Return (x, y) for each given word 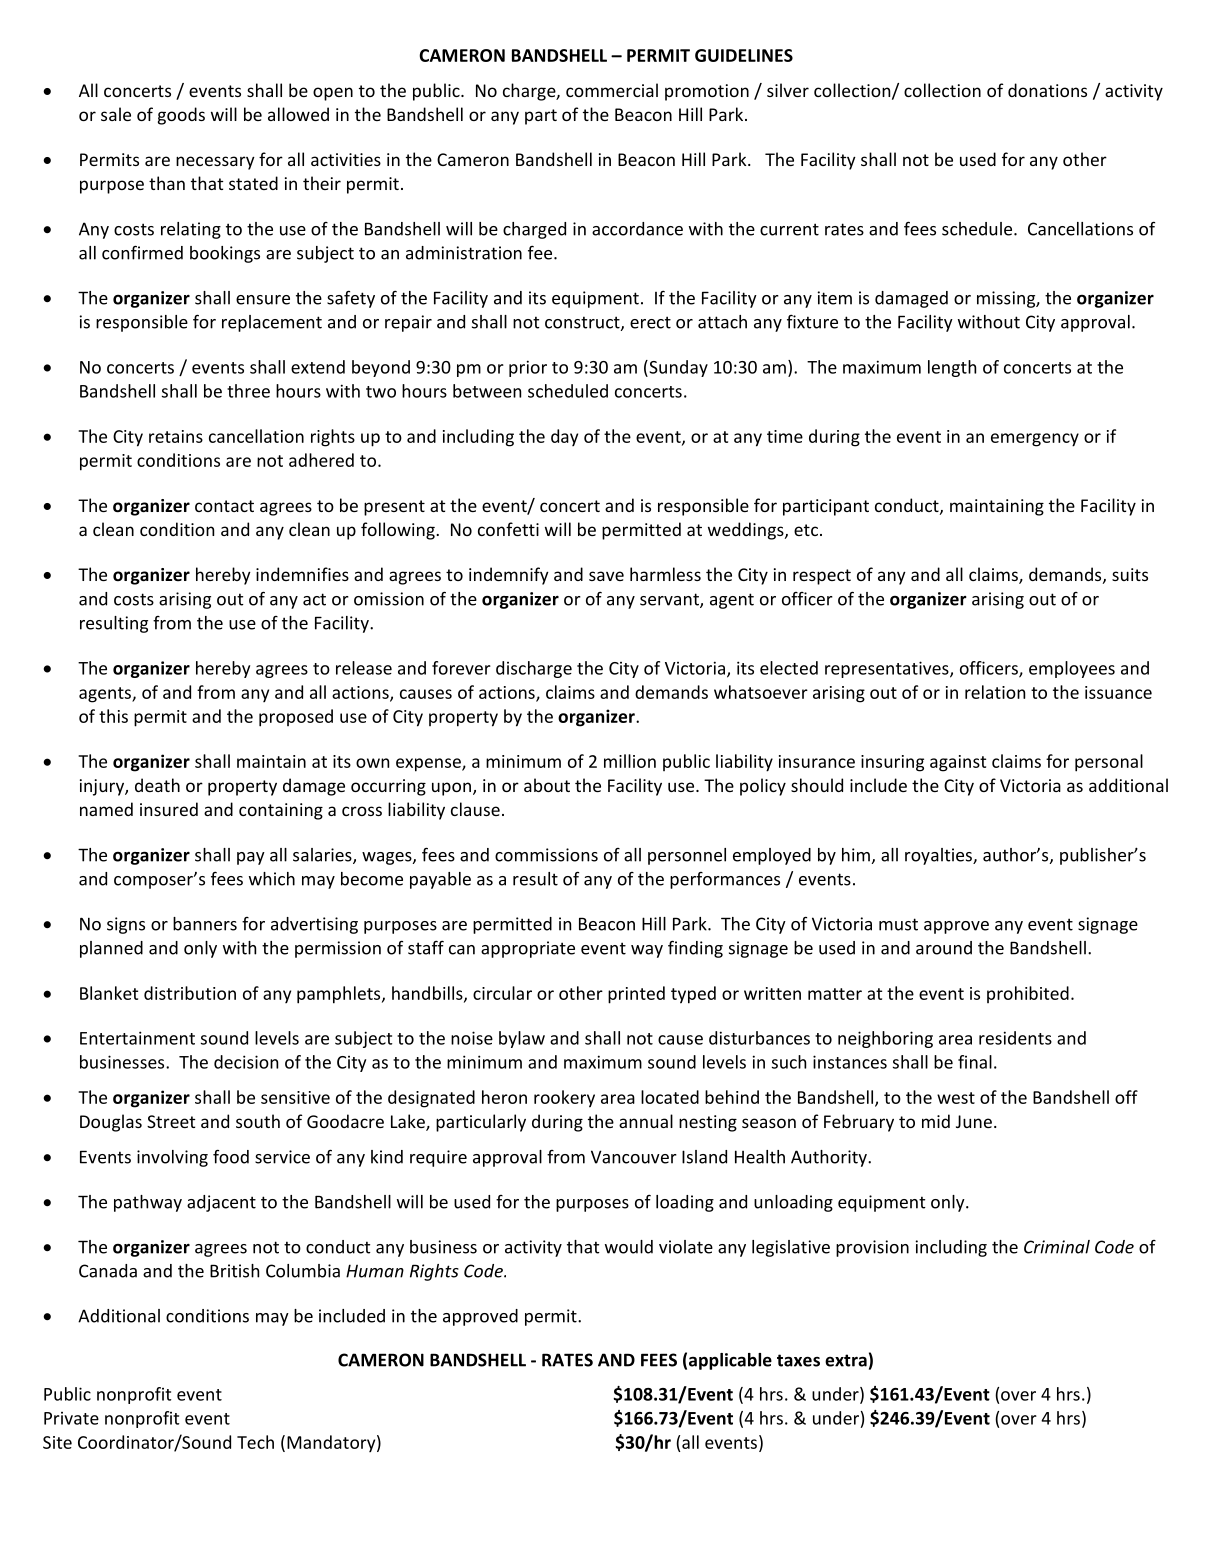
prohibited (1028, 994)
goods (181, 116)
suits (1130, 574)
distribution (190, 993)
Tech (255, 1442)
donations (1047, 90)
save (606, 576)
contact (224, 506)
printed (636, 995)
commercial (612, 90)
